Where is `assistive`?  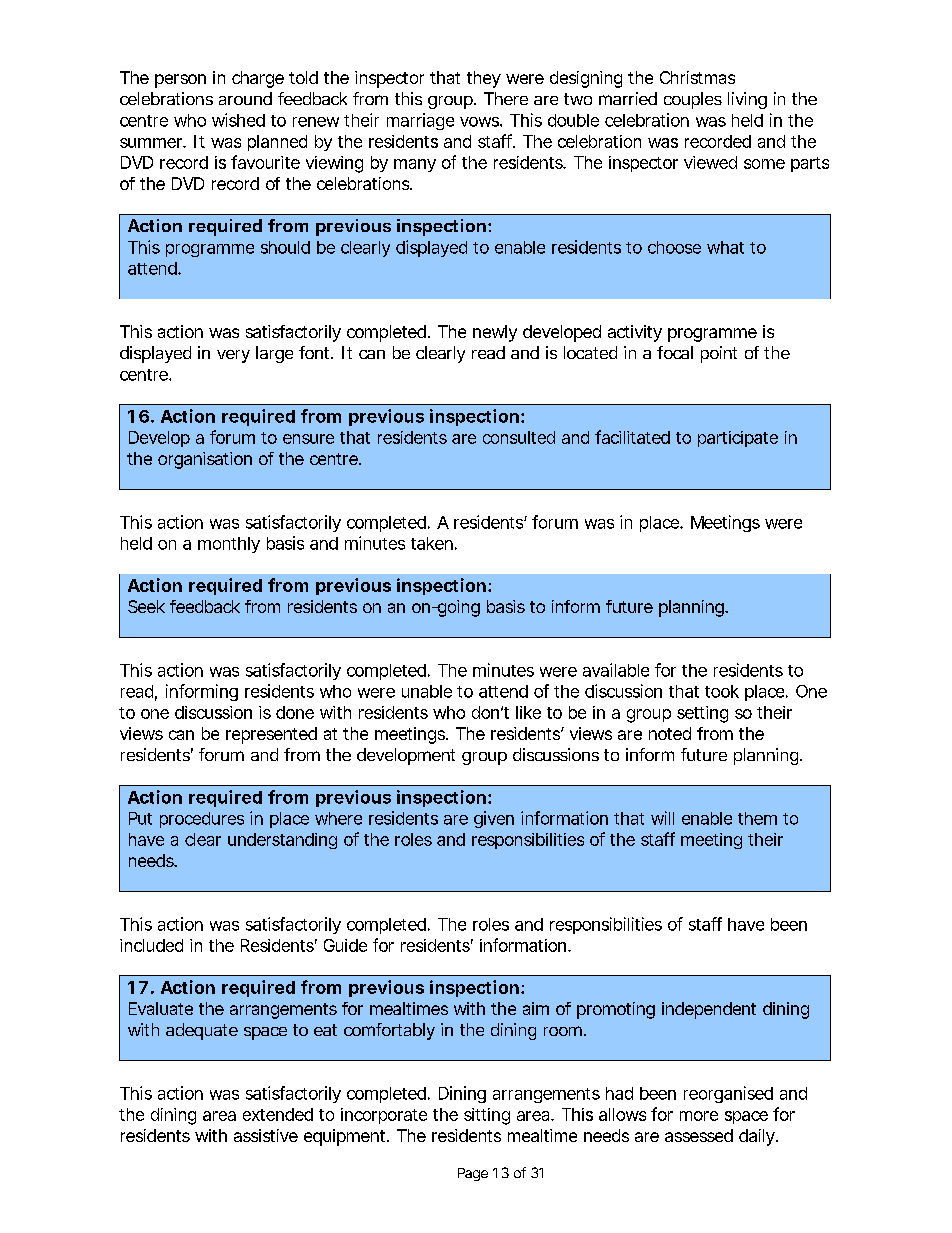 assistive is located at coordinates (266, 1135).
